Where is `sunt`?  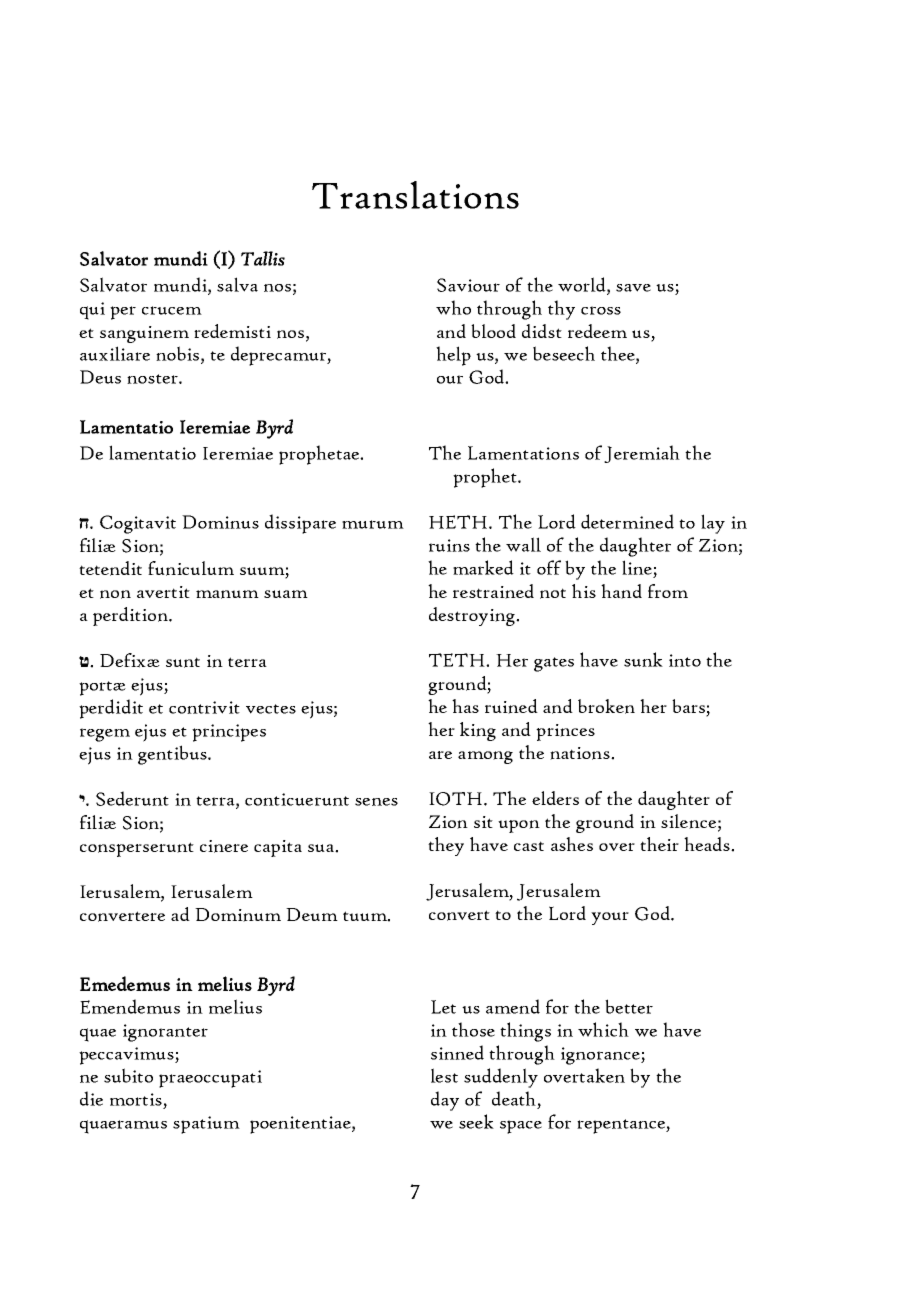 sunt is located at coordinates (183, 662).
